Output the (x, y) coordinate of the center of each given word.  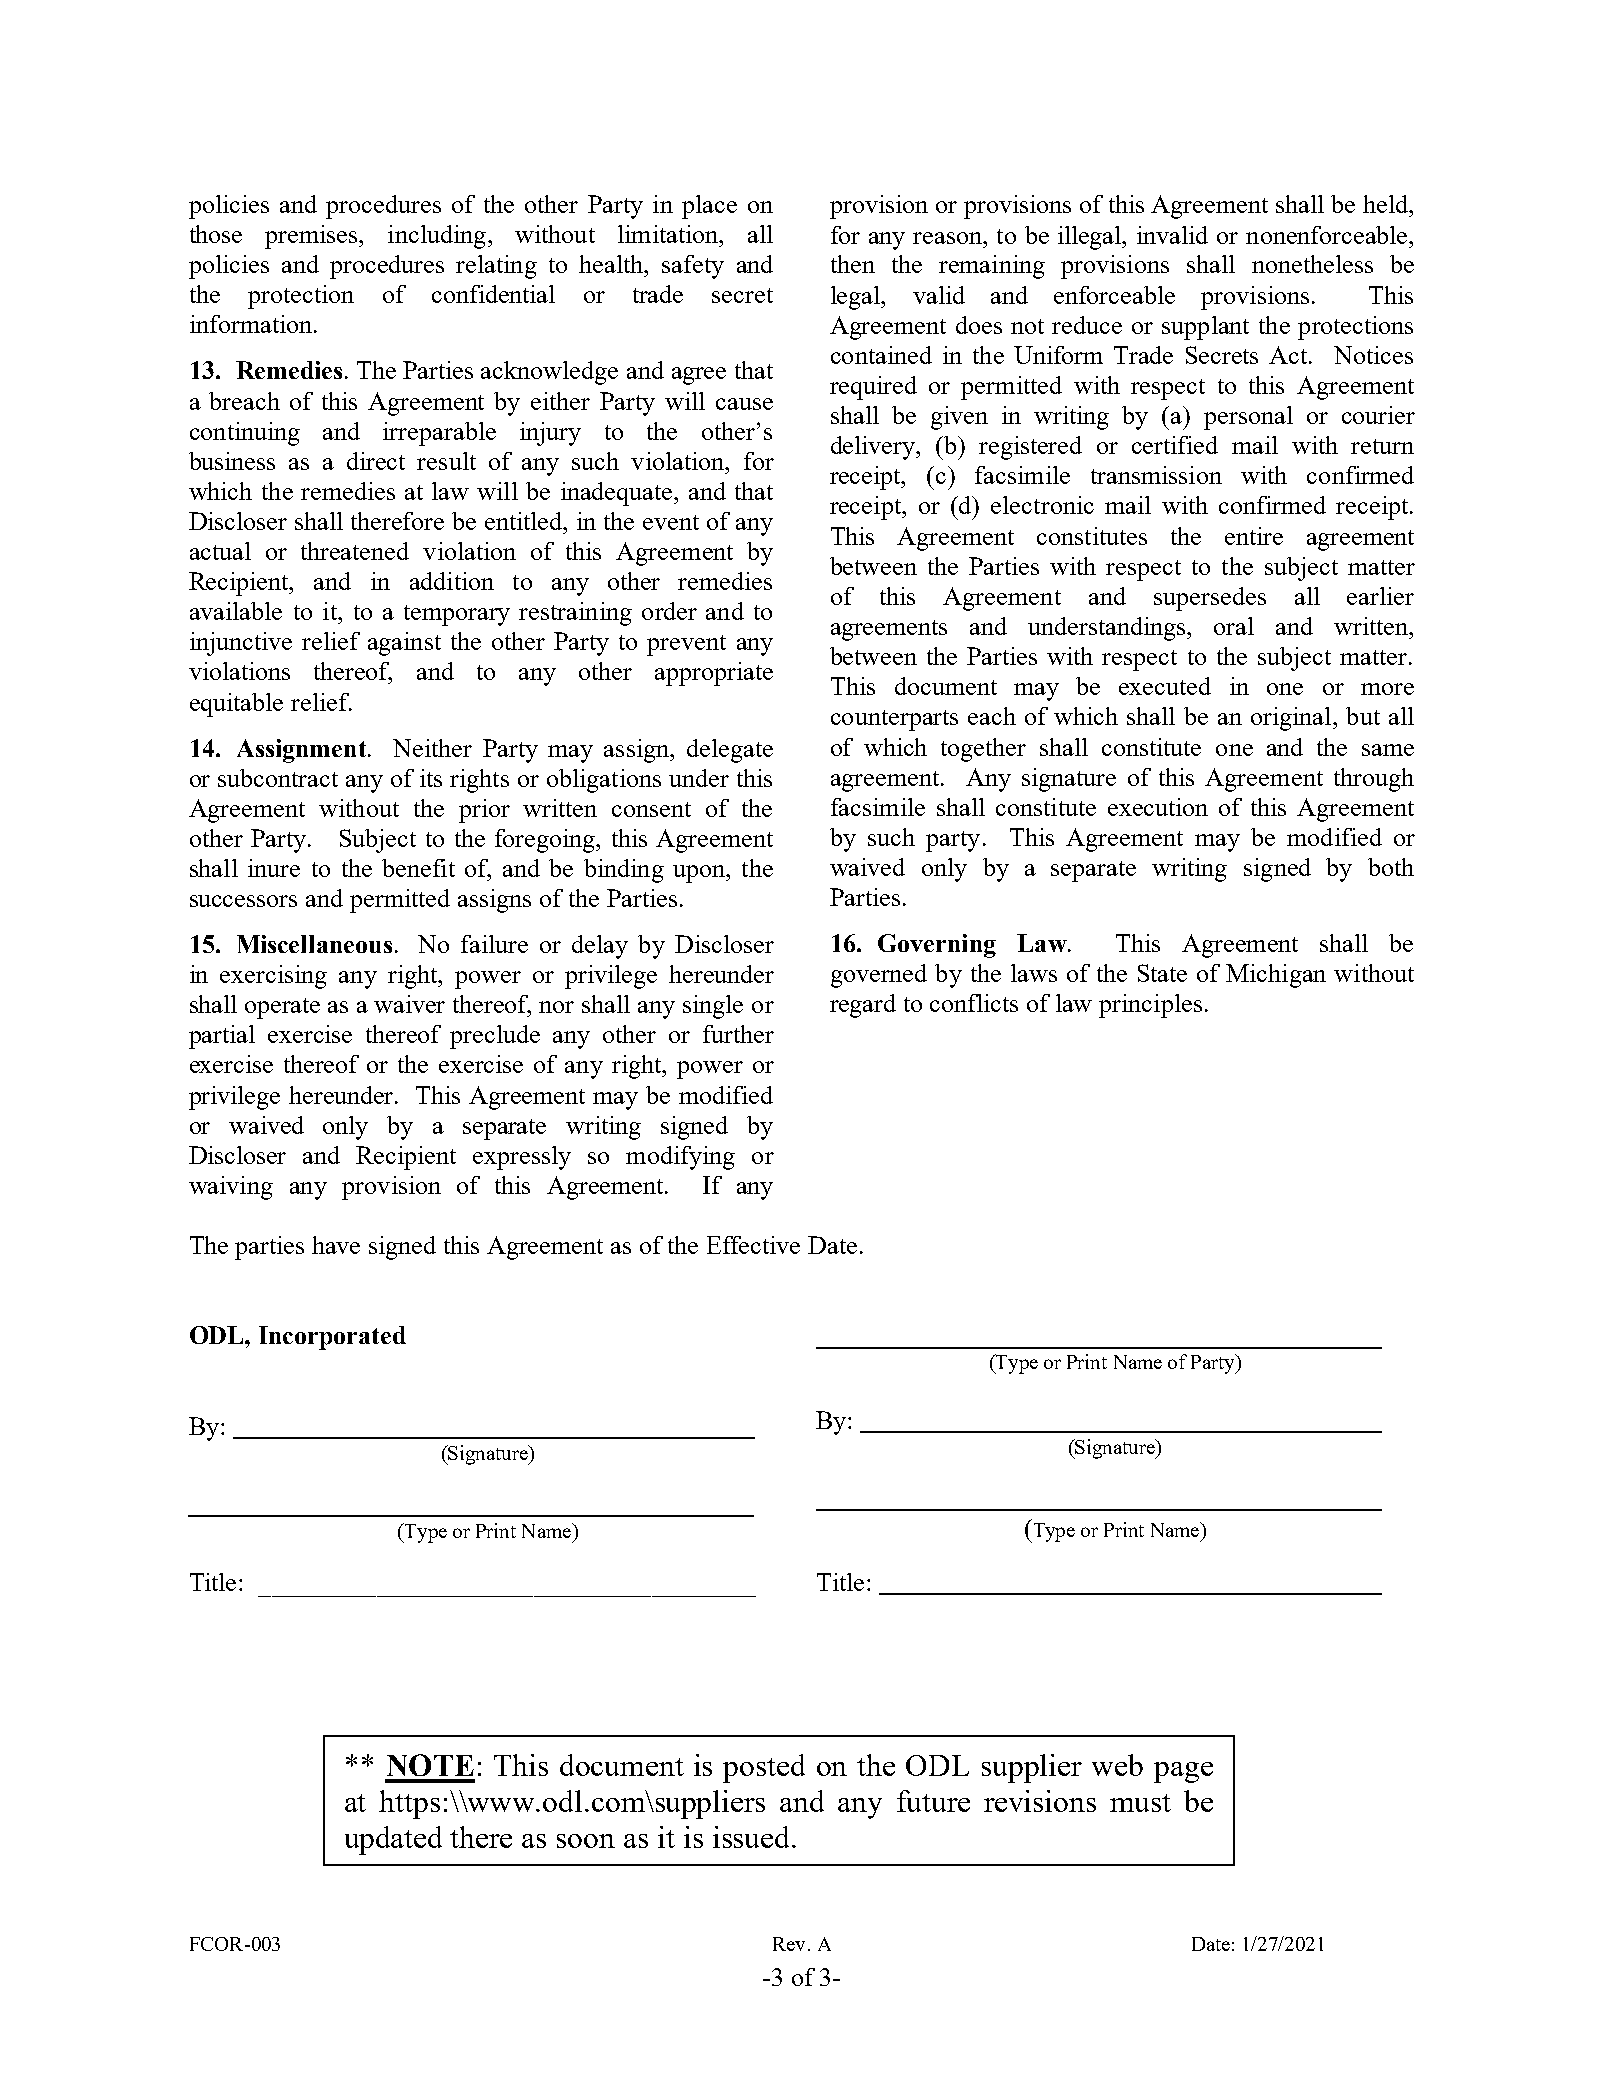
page (1183, 1772)
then (853, 264)
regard (863, 1006)
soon (586, 1841)
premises (313, 237)
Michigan (1276, 976)
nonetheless (1312, 264)
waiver (409, 1004)
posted (764, 1768)
